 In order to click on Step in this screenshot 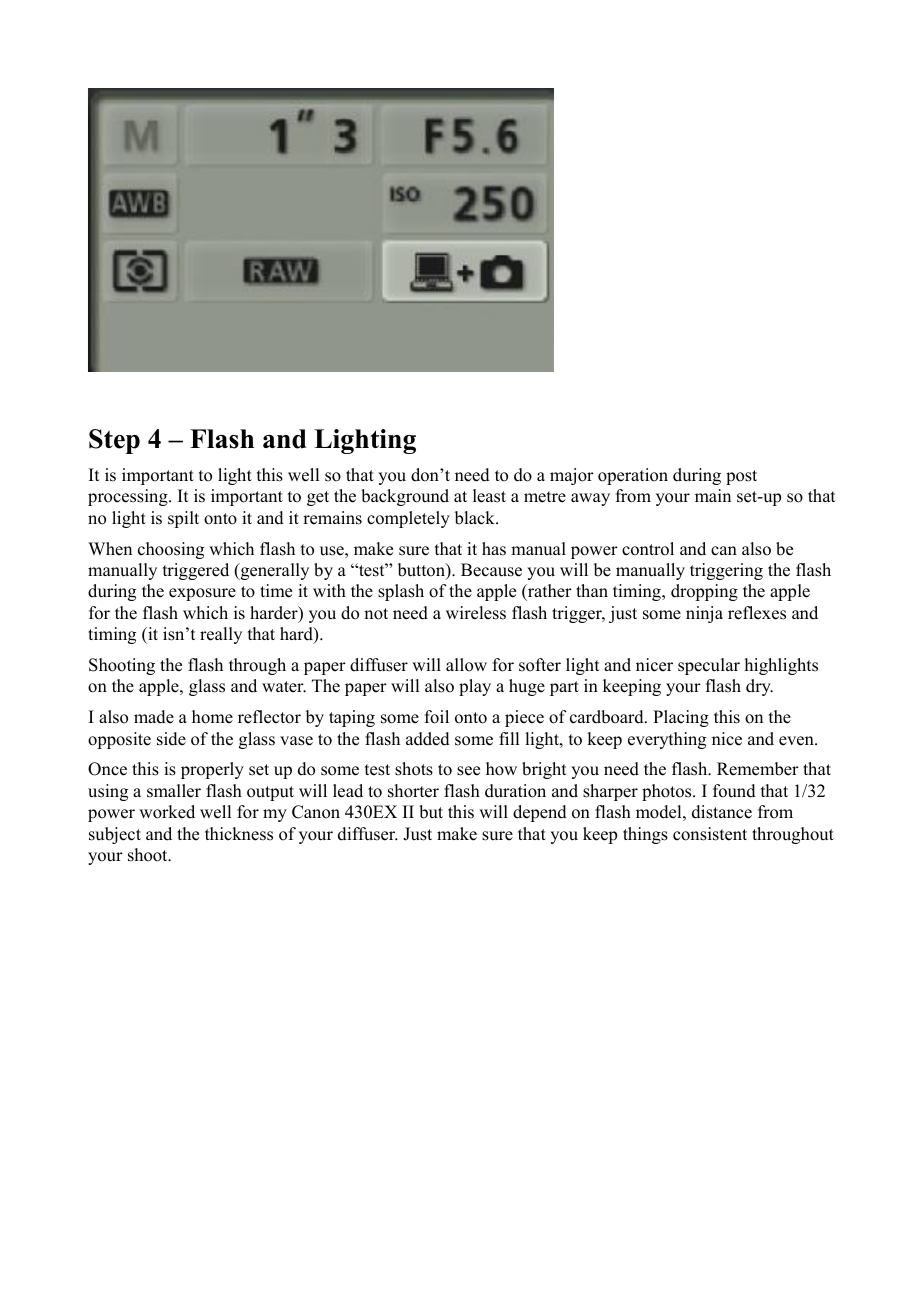, I will do `click(114, 441)`.
